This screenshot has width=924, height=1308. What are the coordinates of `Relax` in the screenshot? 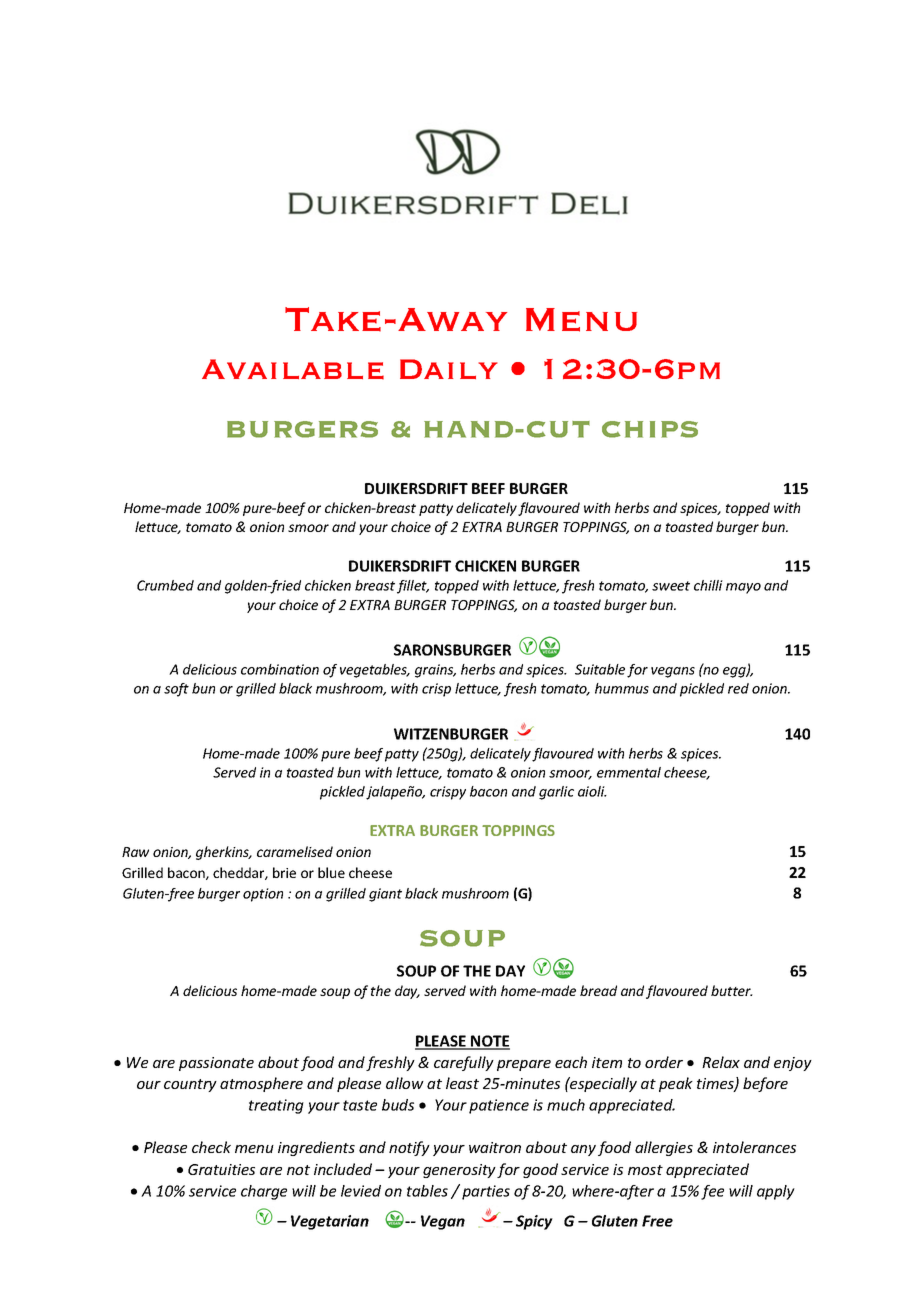 It's located at (721, 1062).
